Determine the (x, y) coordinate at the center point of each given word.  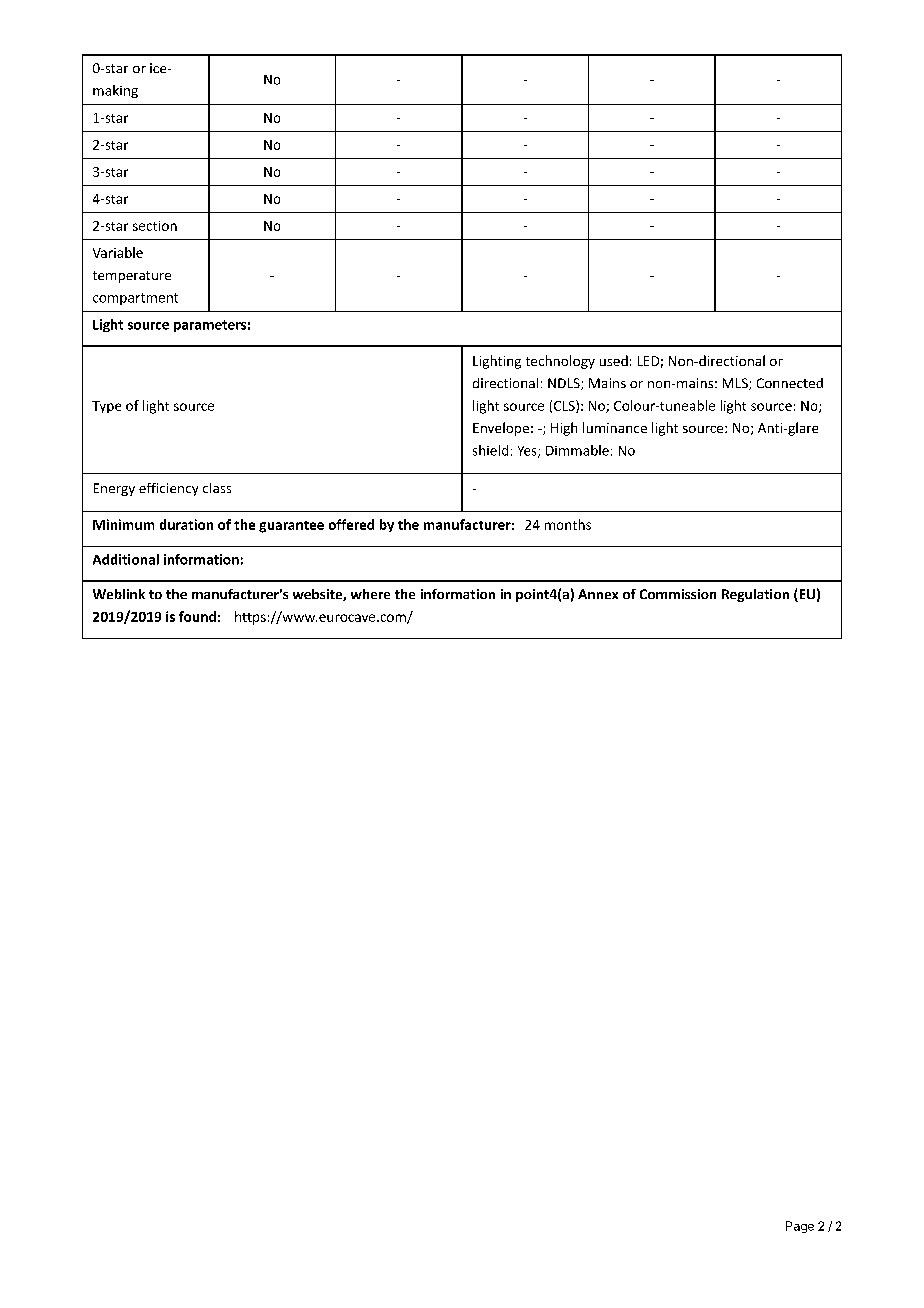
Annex (598, 594)
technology (560, 362)
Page (800, 1227)
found (197, 616)
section (155, 226)
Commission (678, 594)
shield (490, 450)
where (370, 594)
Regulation (755, 595)
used (614, 360)
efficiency (168, 489)
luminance (615, 427)
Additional (126, 559)
